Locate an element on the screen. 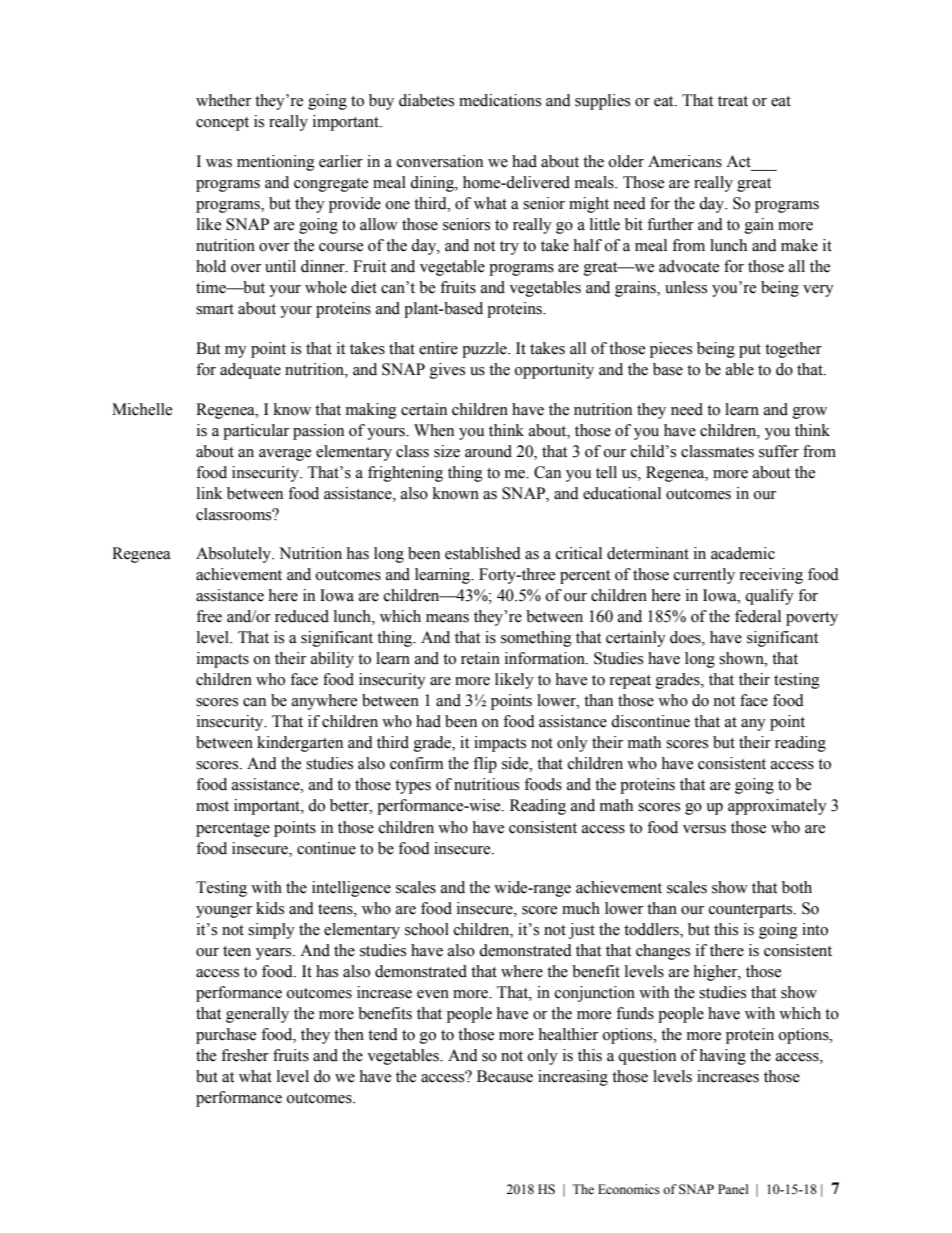 The image size is (952, 1233). gives is located at coordinates (447, 371).
